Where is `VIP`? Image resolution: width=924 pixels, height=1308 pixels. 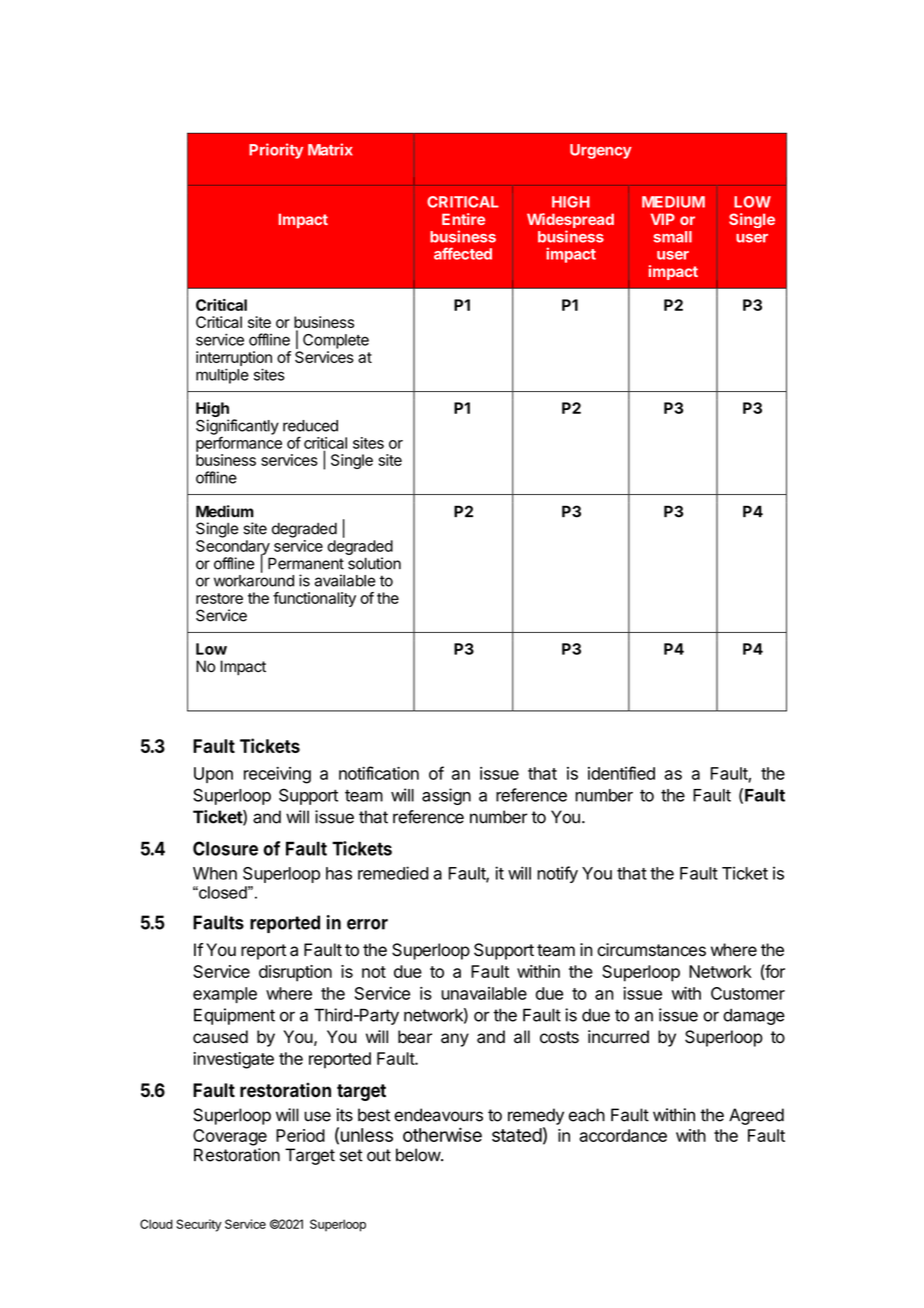
VIP is located at coordinates (663, 219).
